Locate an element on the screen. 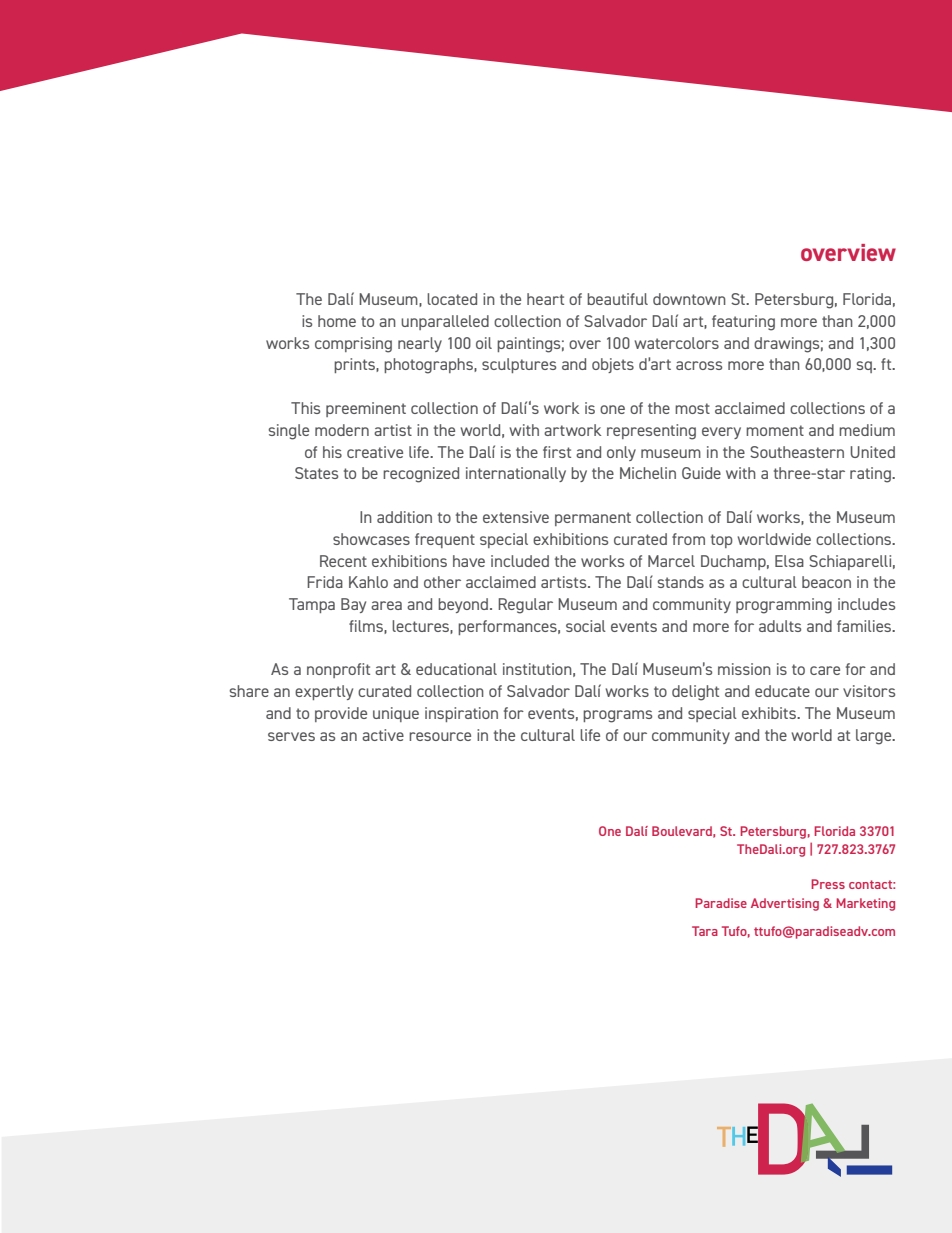 Image resolution: width=952 pixels, height=1233 pixels. programs is located at coordinates (617, 716).
